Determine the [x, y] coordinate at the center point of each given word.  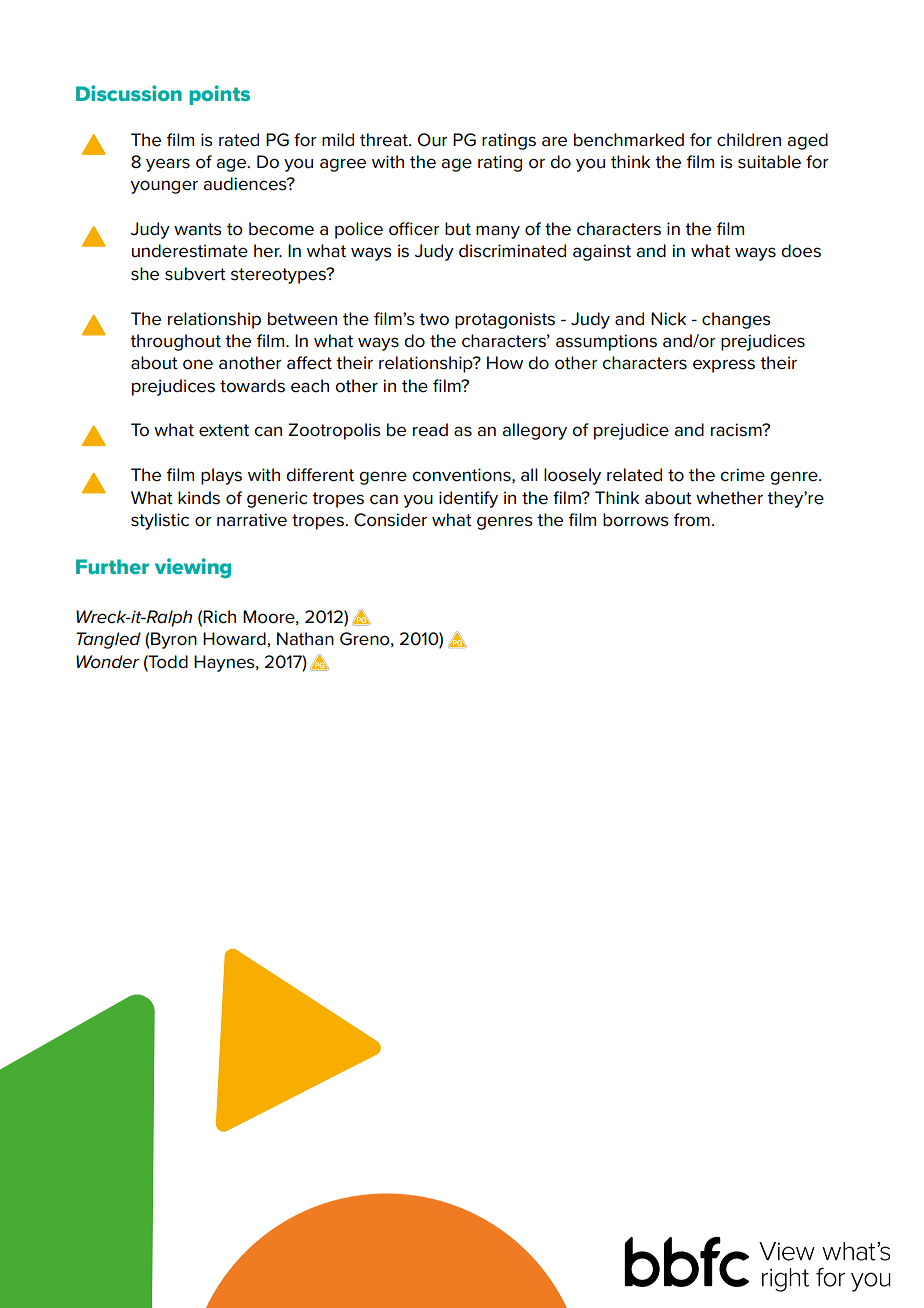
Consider [390, 520]
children [749, 140]
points [219, 95]
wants [198, 229]
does [801, 251]
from [692, 520]
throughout [175, 342]
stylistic [160, 521]
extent [224, 430]
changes [736, 320]
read [430, 430]
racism [737, 430]
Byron [174, 640]
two [434, 319]
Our [433, 140]
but [458, 229]
